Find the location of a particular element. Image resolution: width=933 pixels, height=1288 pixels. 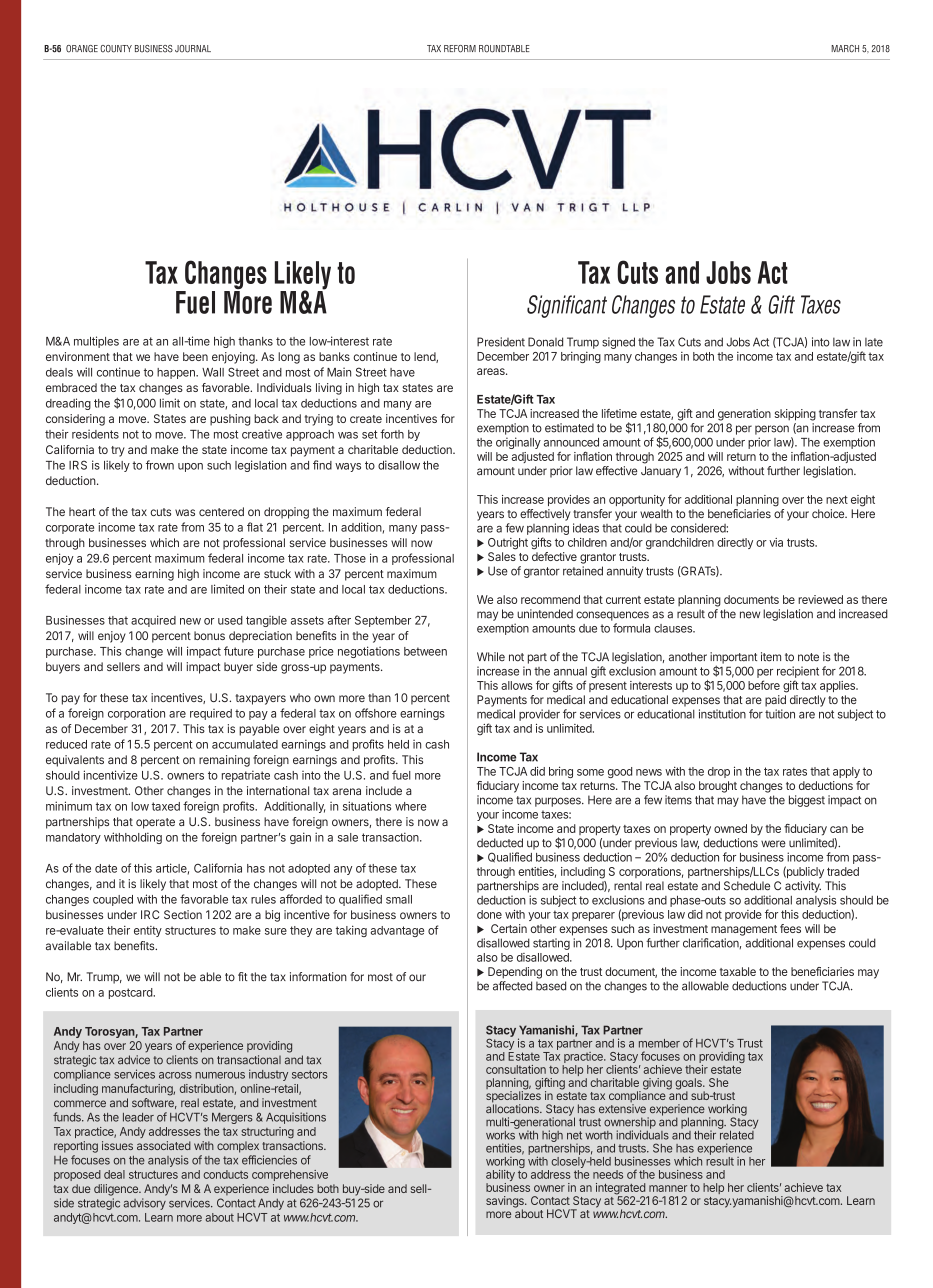

Schedule is located at coordinates (747, 886).
